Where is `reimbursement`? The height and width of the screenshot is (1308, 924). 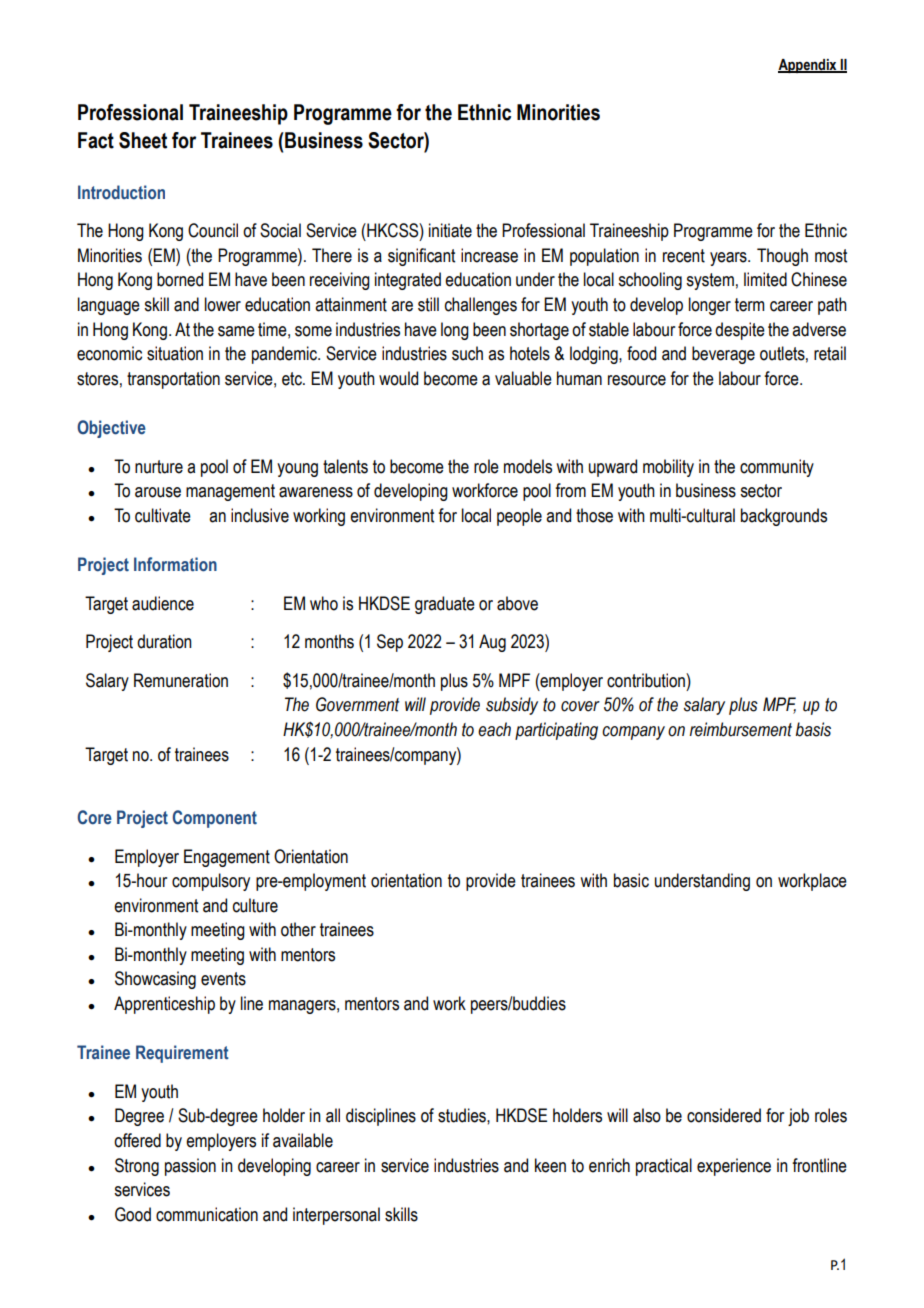 reimbursement is located at coordinates (741, 729).
